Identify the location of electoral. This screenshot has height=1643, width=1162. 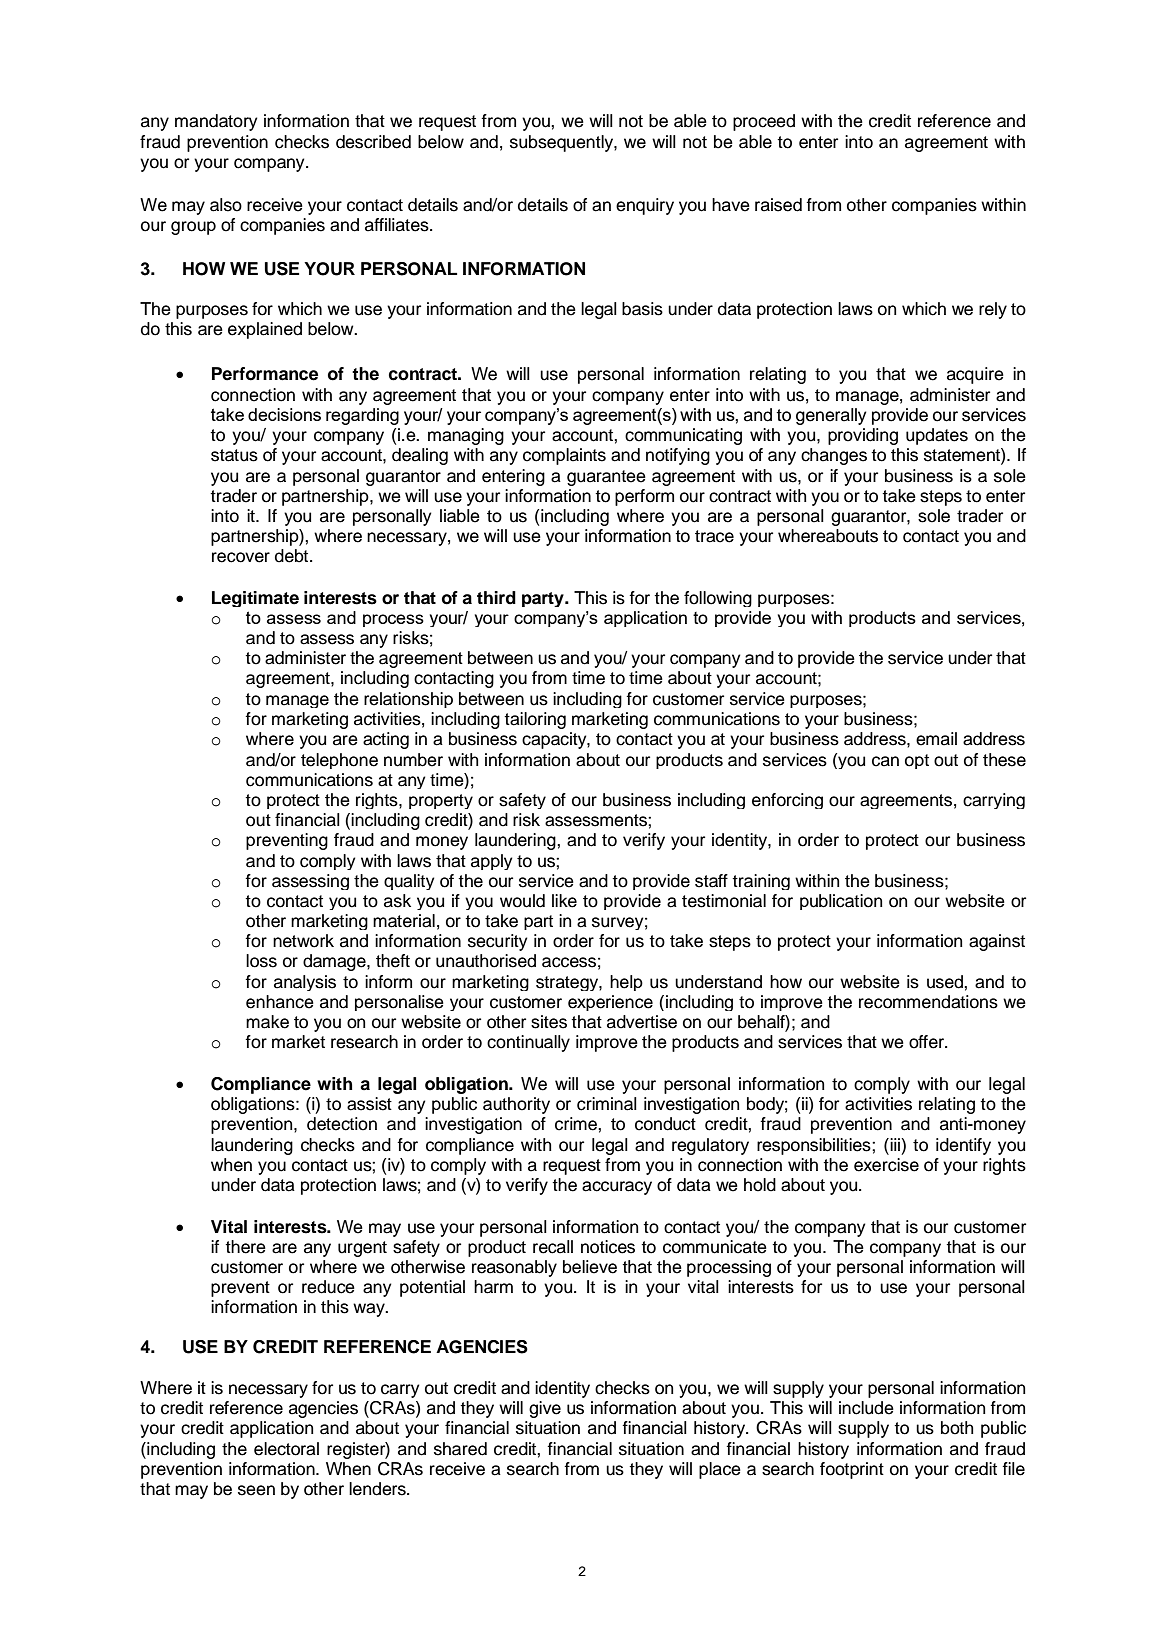
(286, 1449).
